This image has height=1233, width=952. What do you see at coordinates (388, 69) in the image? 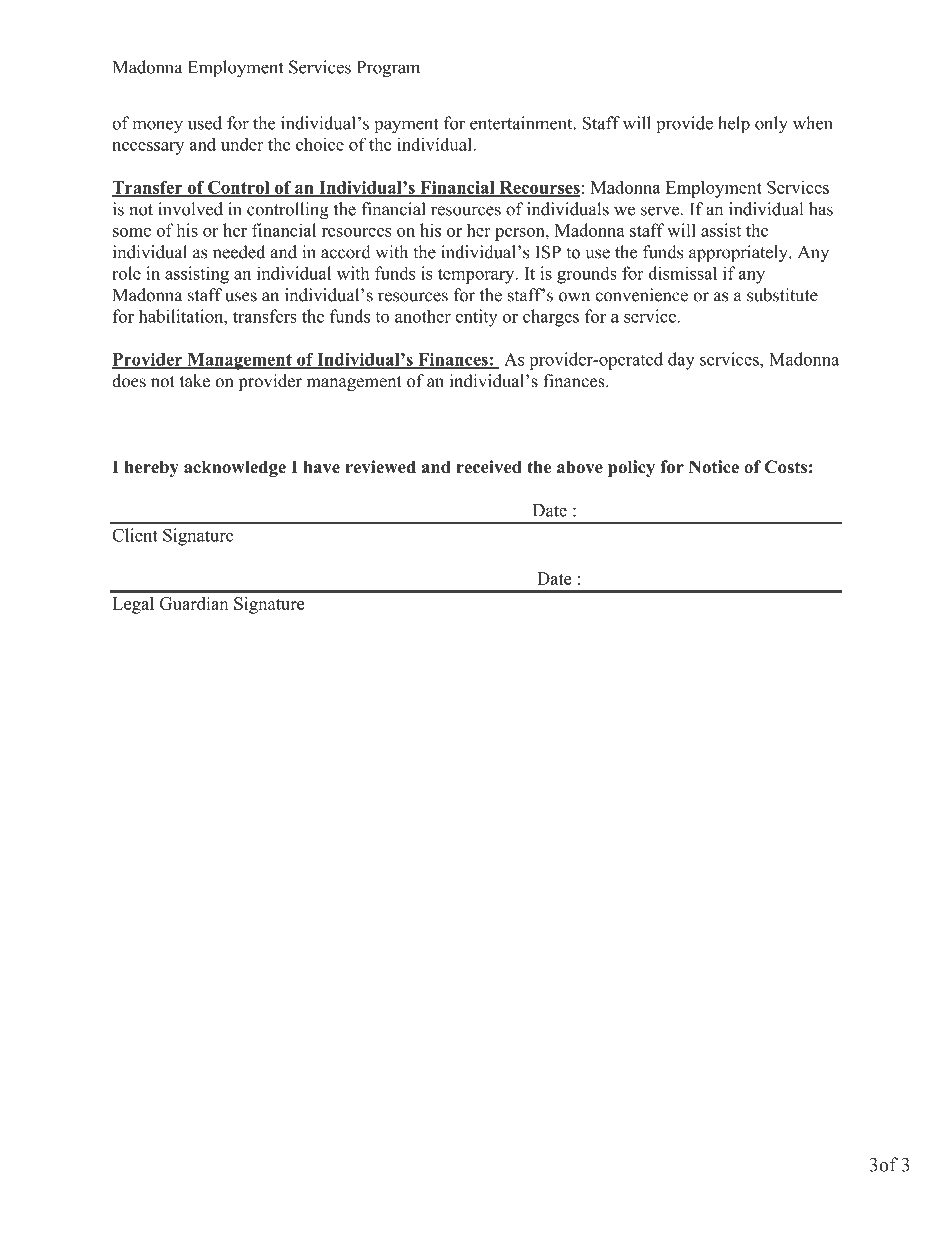
I see `Program` at bounding box center [388, 69].
